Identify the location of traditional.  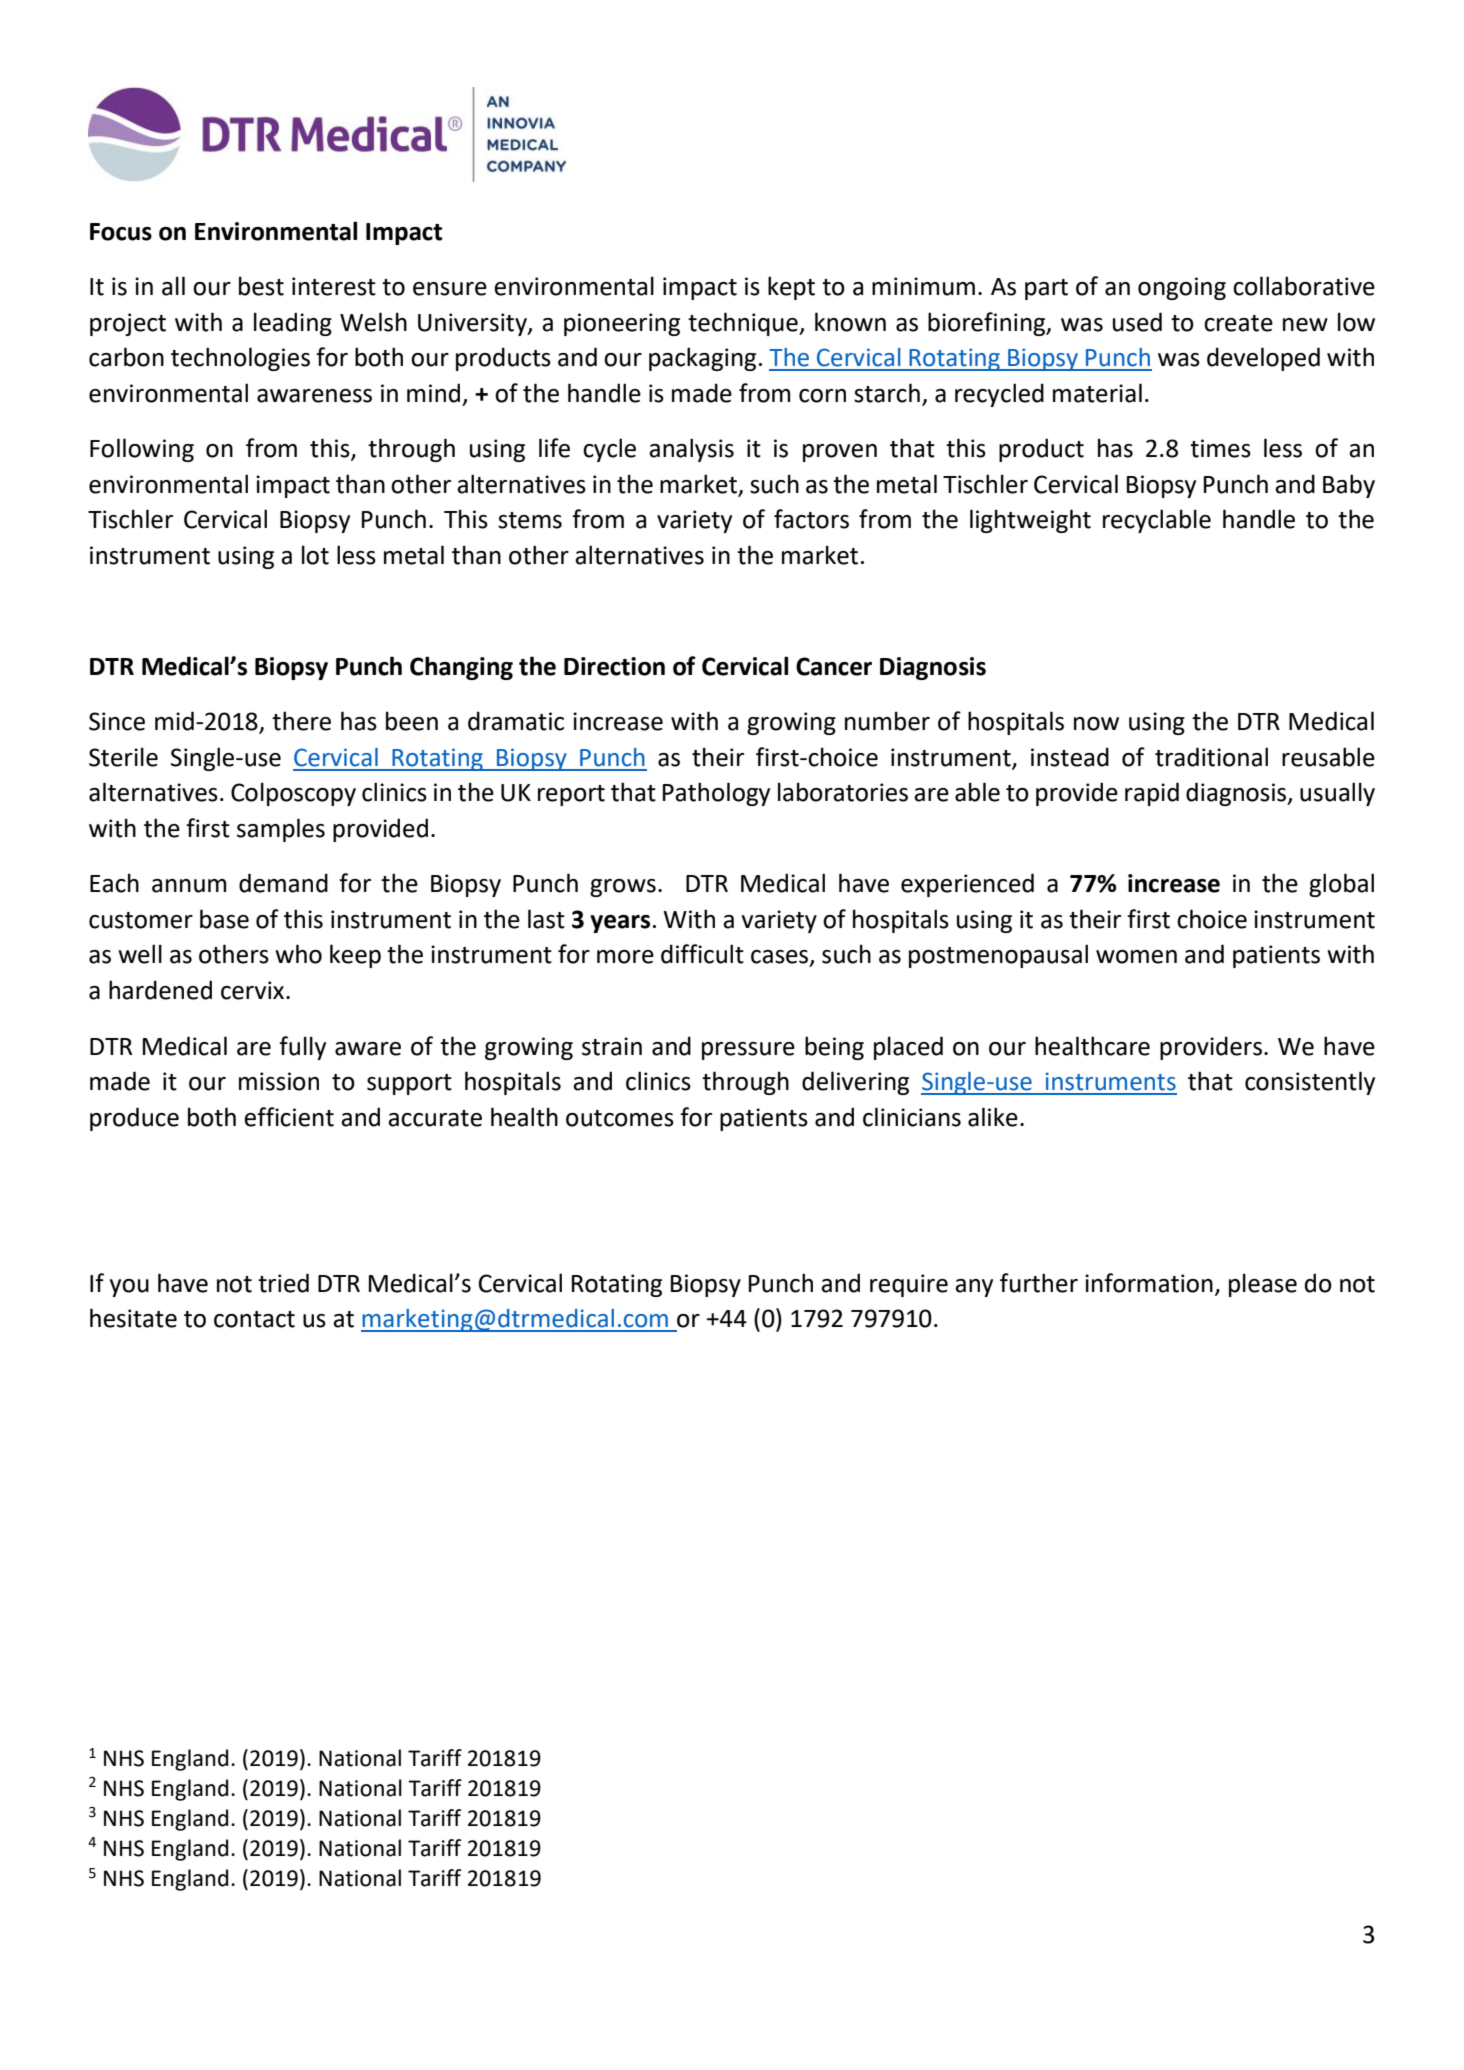
(1211, 757).
